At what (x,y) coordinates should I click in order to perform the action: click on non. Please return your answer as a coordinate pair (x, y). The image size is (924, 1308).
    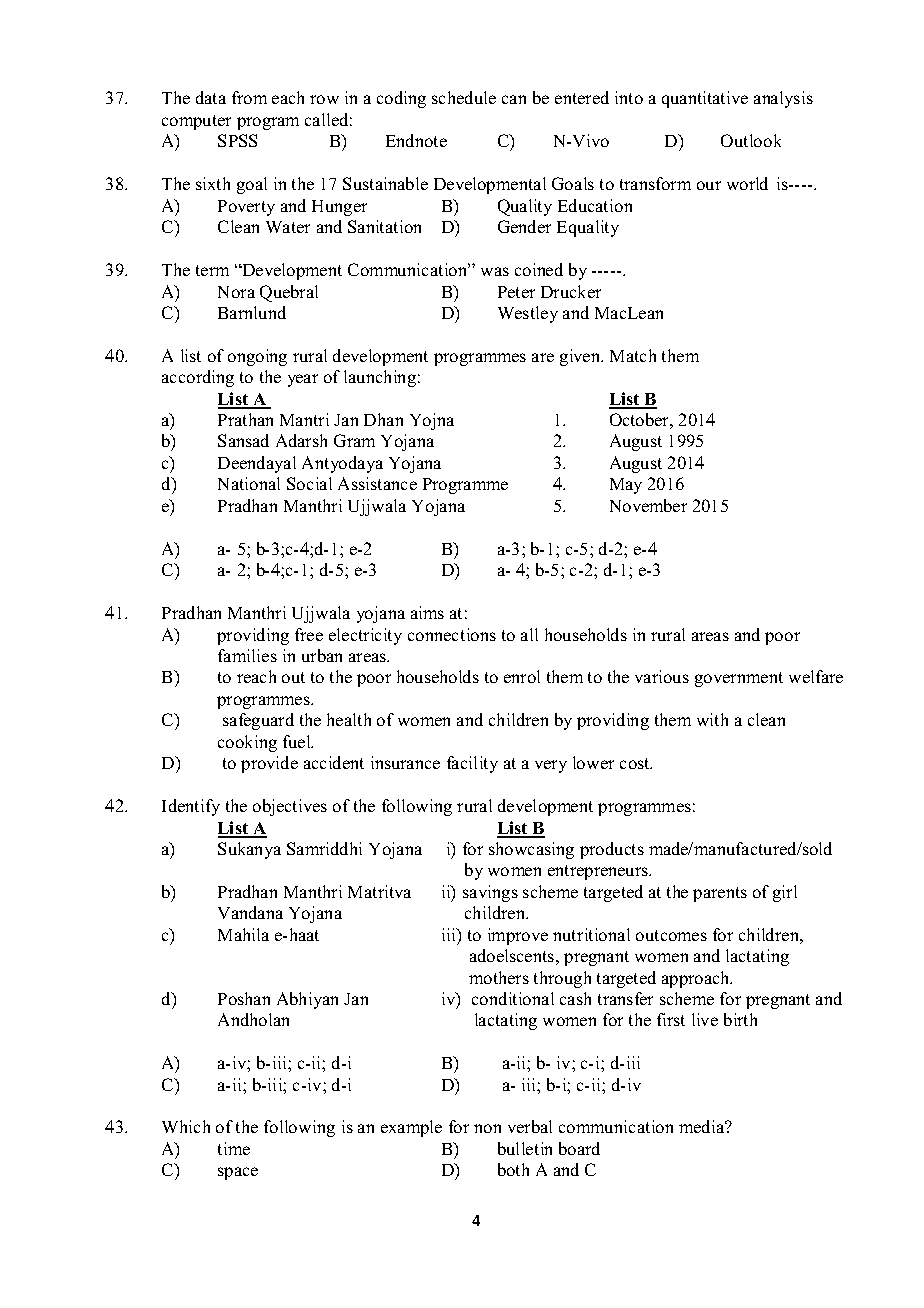
    Looking at the image, I should click on (487, 1128).
